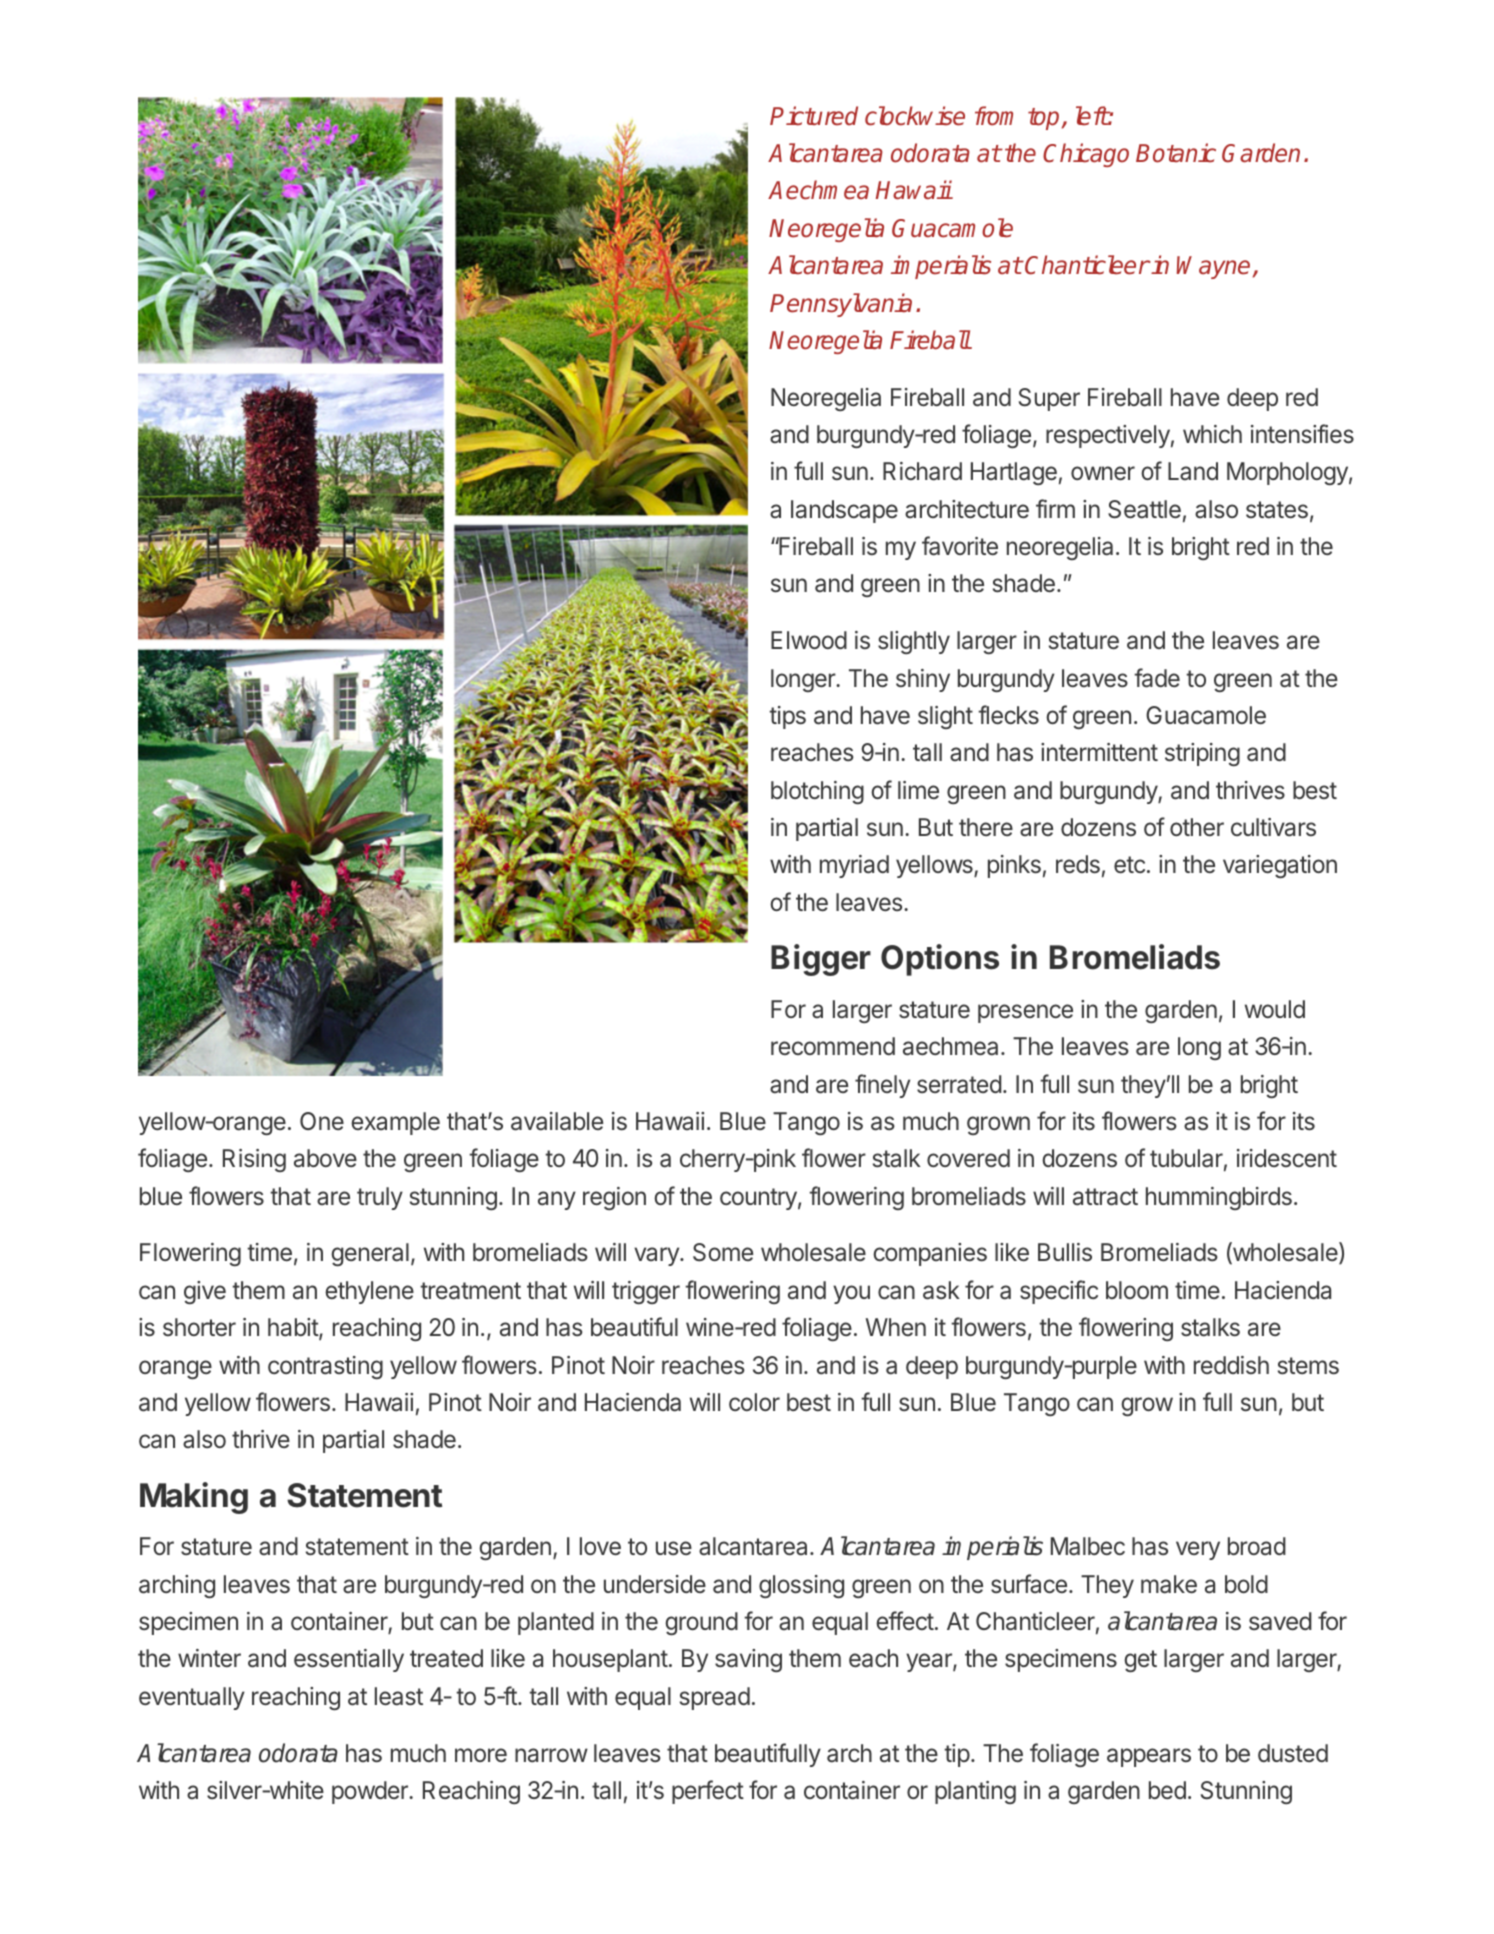  What do you see at coordinates (787, 717) in the document?
I see `tips` at bounding box center [787, 717].
